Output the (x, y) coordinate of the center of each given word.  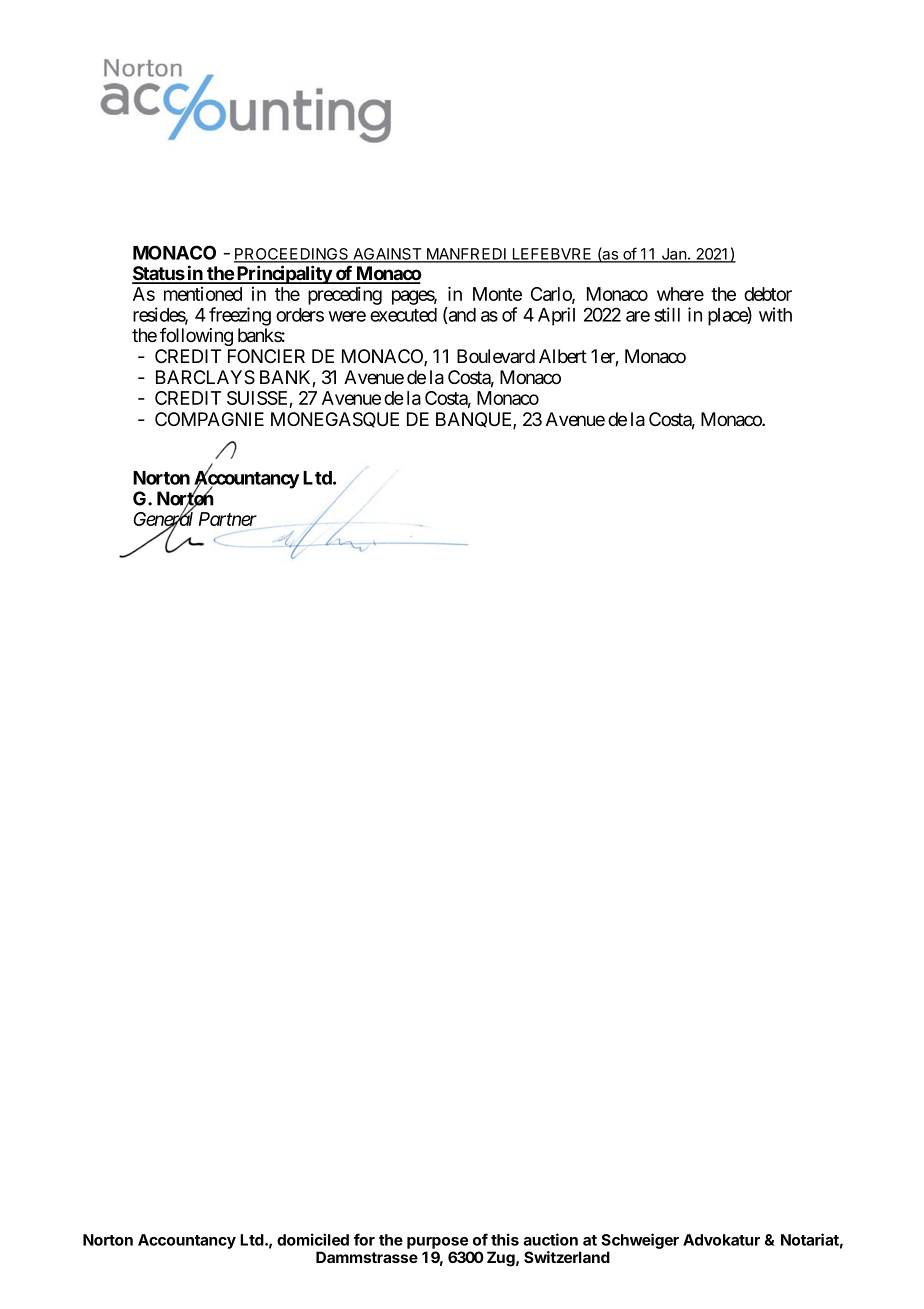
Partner (228, 519)
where (680, 294)
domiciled (313, 1239)
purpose (437, 1243)
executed (403, 315)
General (163, 520)
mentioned (203, 294)
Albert (563, 356)
